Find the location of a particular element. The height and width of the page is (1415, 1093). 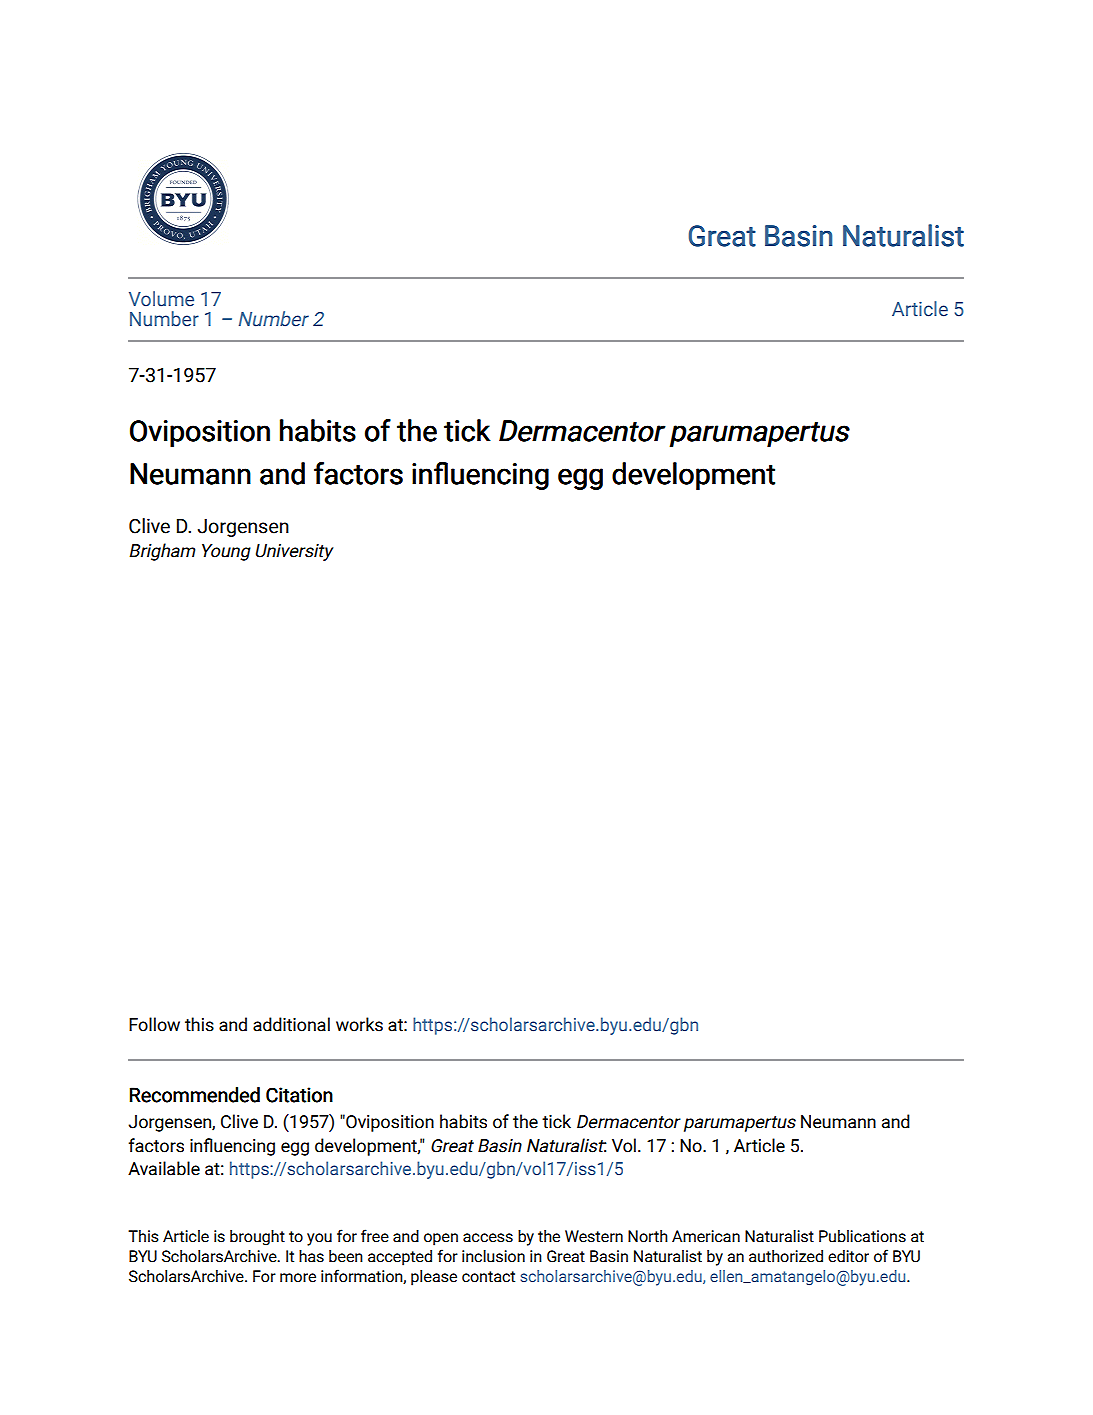

Follow is located at coordinates (154, 1024).
